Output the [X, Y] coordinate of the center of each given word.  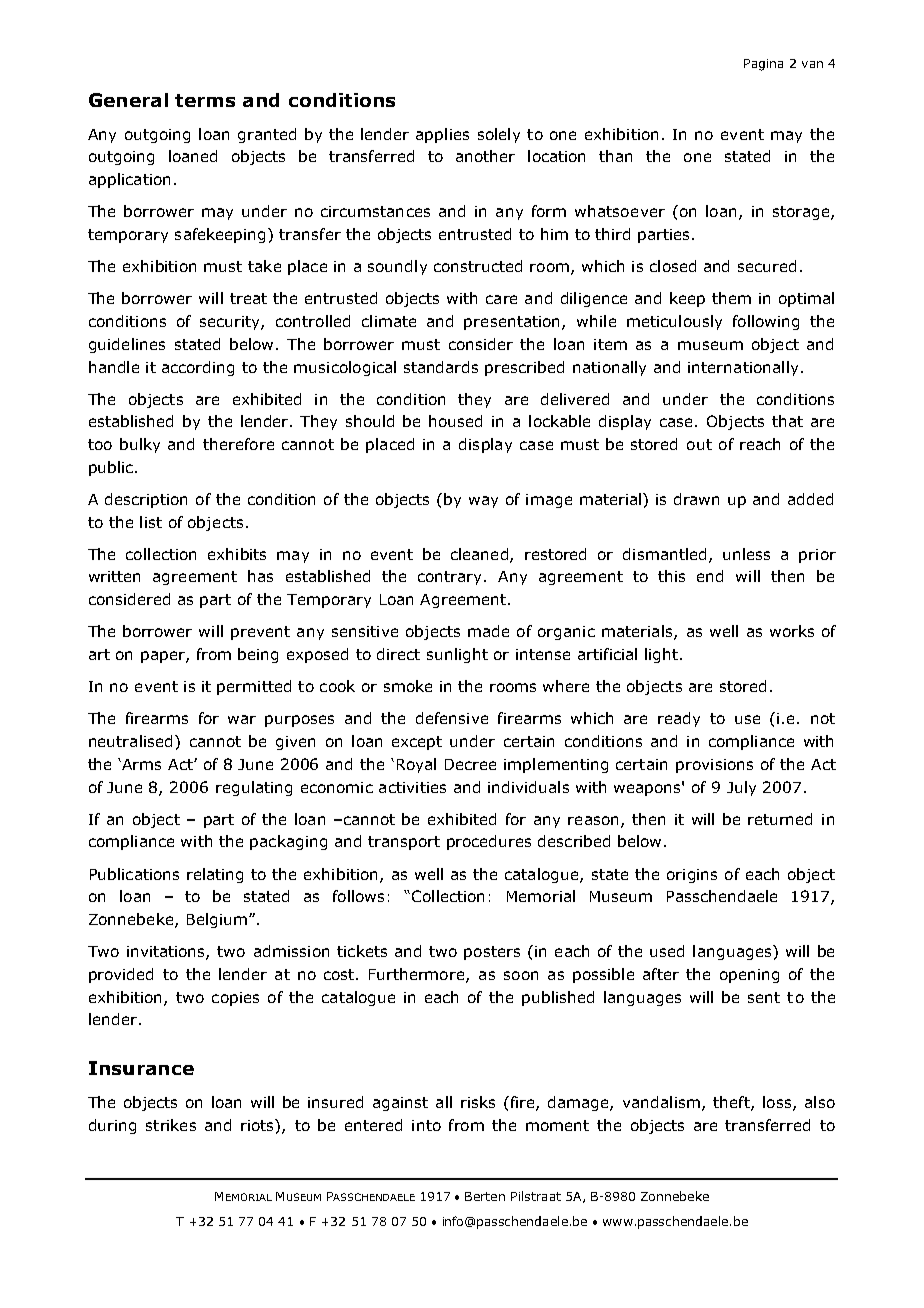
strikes [171, 1125]
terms [205, 100]
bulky [140, 445]
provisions [714, 766]
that [787, 421]
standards [441, 367]
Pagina [763, 65]
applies [442, 135]
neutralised [130, 741]
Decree [470, 764]
